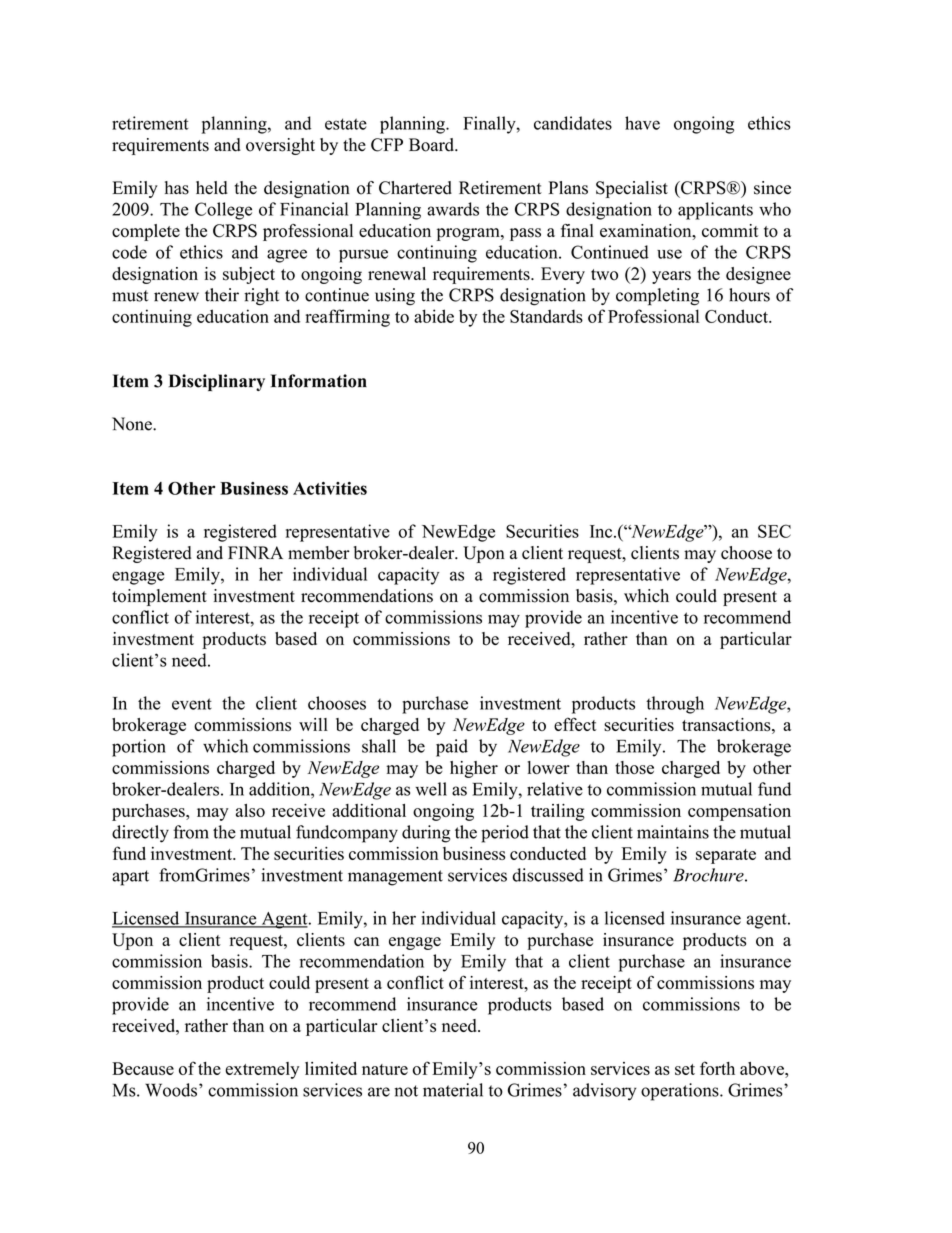 The height and width of the screenshot is (1233, 952). What do you see at coordinates (212, 188) in the screenshot?
I see `held` at bounding box center [212, 188].
